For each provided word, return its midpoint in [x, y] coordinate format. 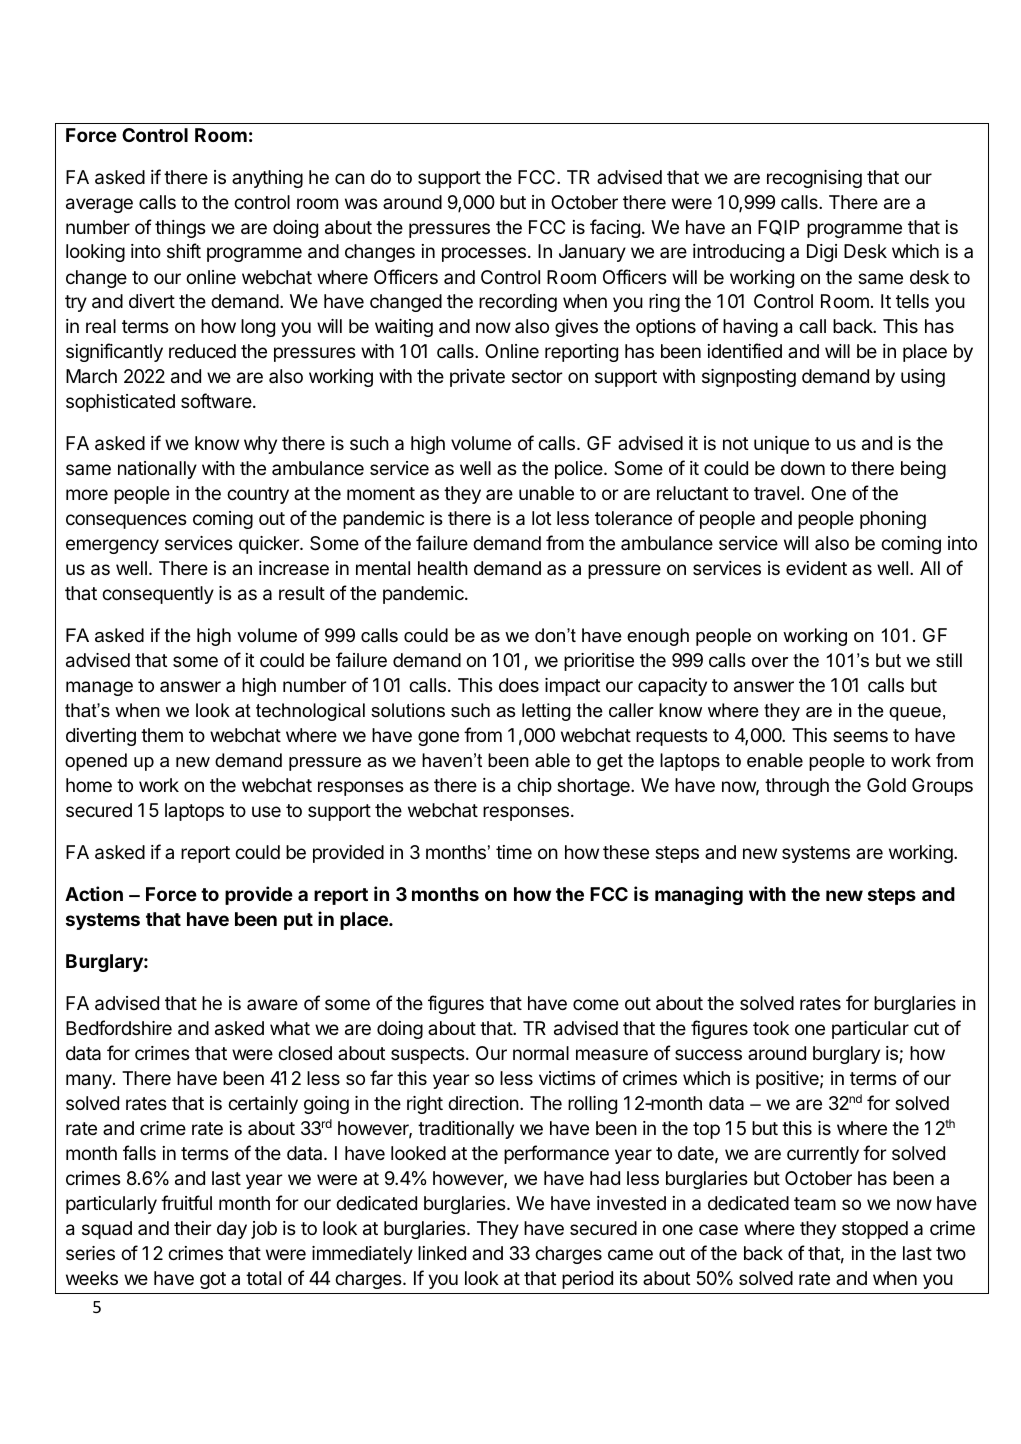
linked [442, 1253]
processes [484, 254]
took [771, 1028]
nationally [157, 470]
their [193, 1228]
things [180, 229]
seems [860, 736]
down [803, 468]
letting [546, 712]
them [162, 735]
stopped [875, 1230]
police [580, 470]
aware [272, 1004]
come [596, 1004]
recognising [814, 179]
